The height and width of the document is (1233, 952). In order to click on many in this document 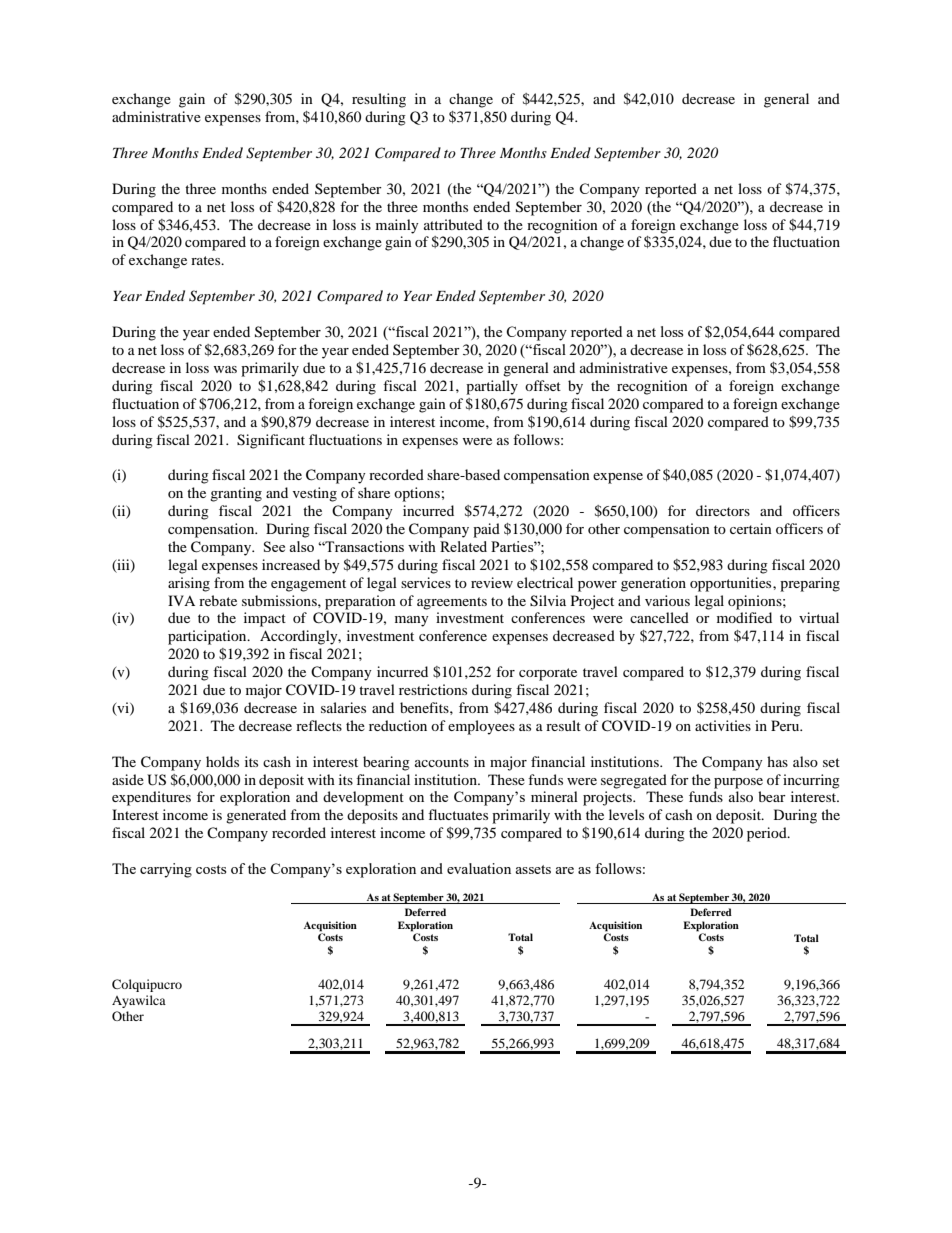, I will do `click(412, 621)`.
